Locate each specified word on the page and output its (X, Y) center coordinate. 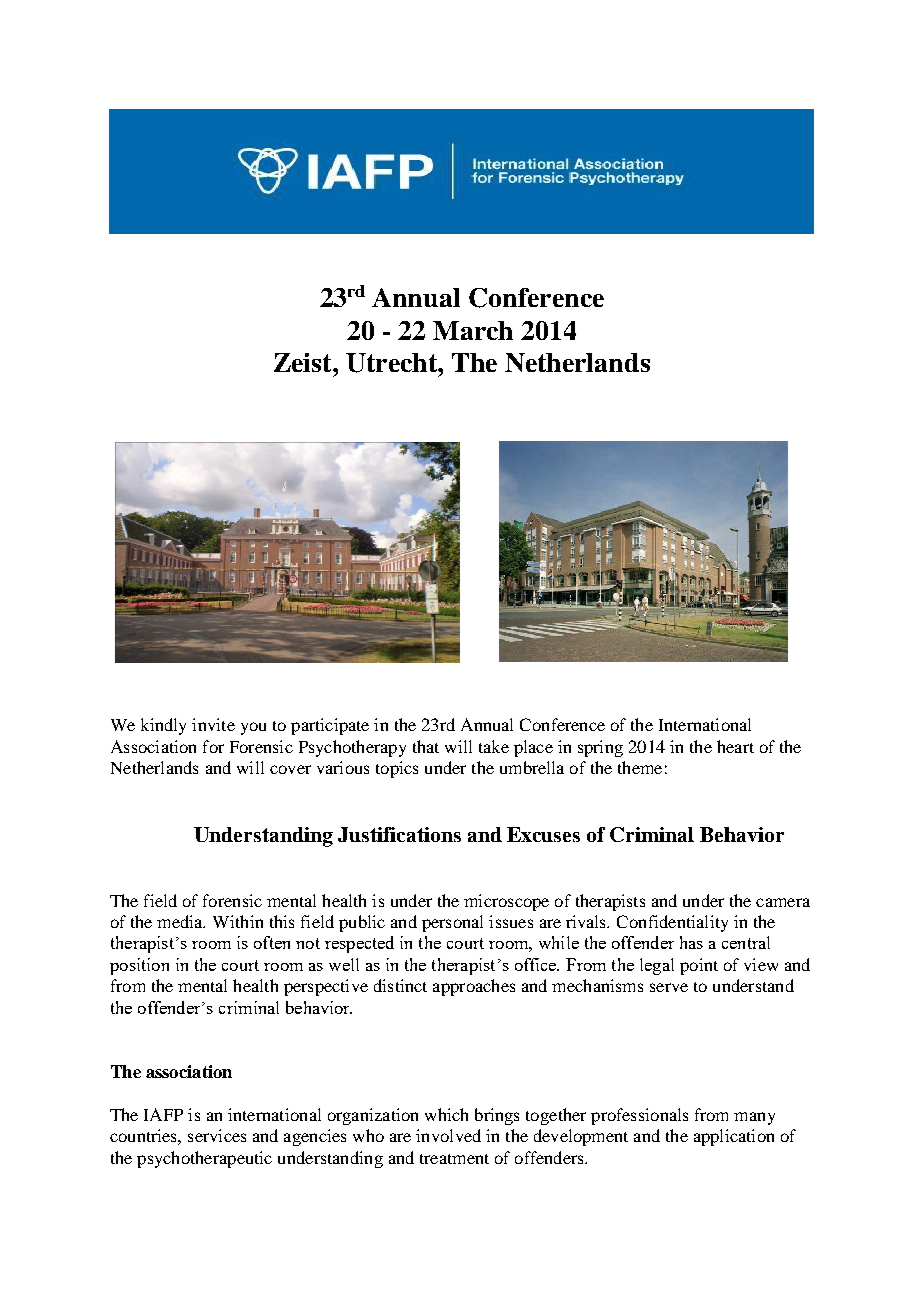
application (734, 1137)
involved (448, 1135)
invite (213, 724)
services (217, 1135)
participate (330, 726)
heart (735, 746)
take (494, 746)
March (473, 330)
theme (640, 767)
